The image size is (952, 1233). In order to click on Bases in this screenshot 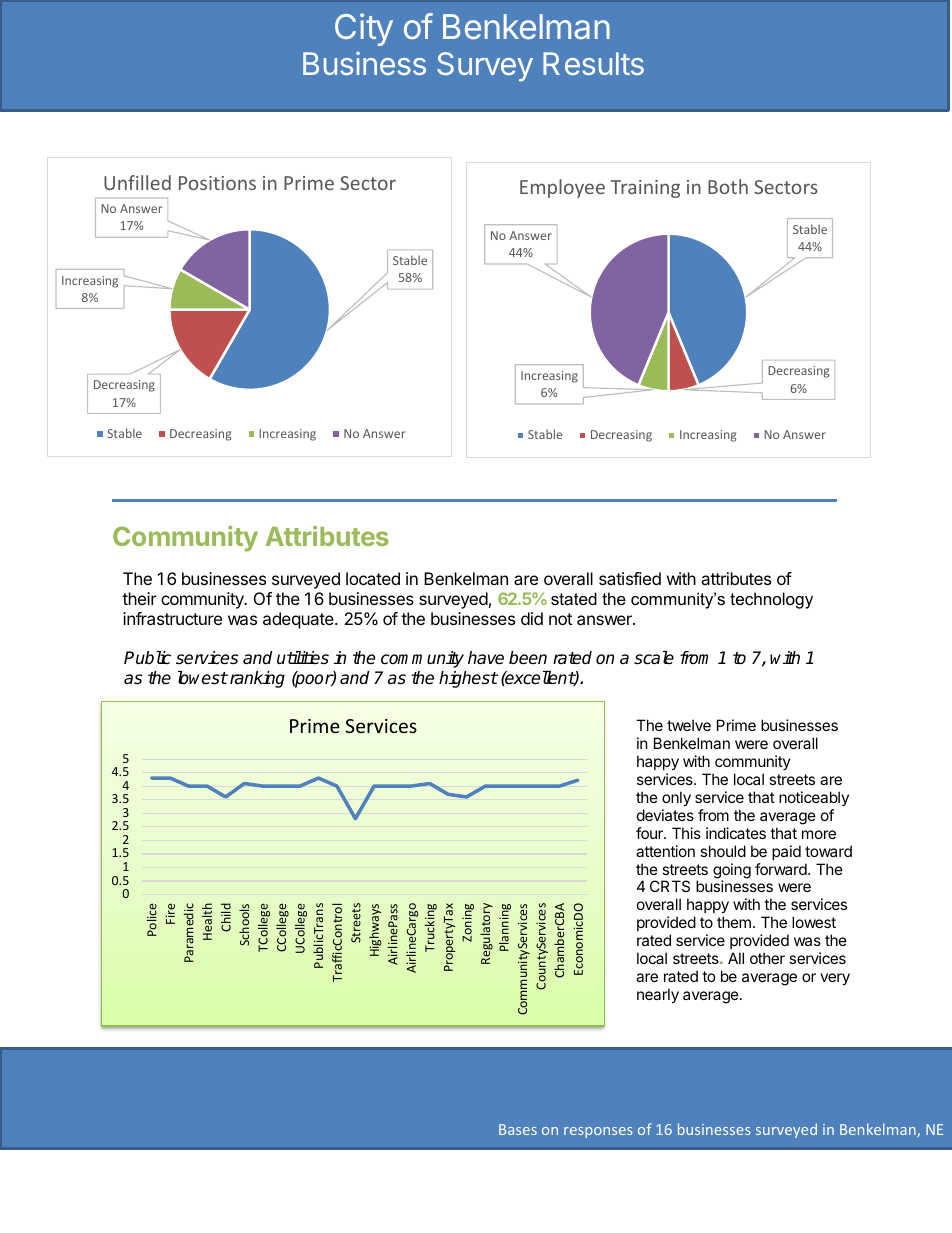, I will do `click(518, 1129)`.
